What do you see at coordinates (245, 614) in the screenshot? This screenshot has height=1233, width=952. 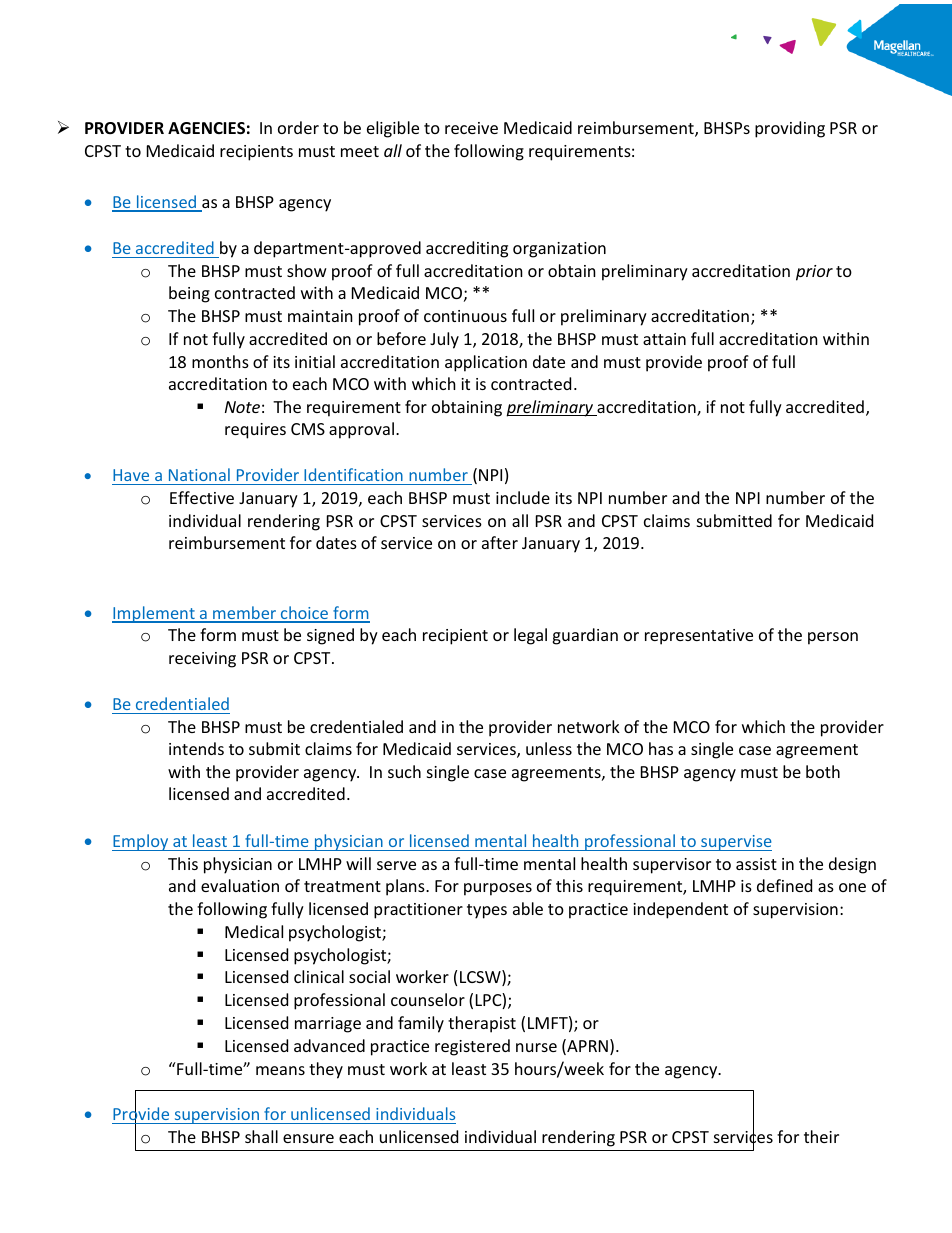 I see `member` at bounding box center [245, 614].
